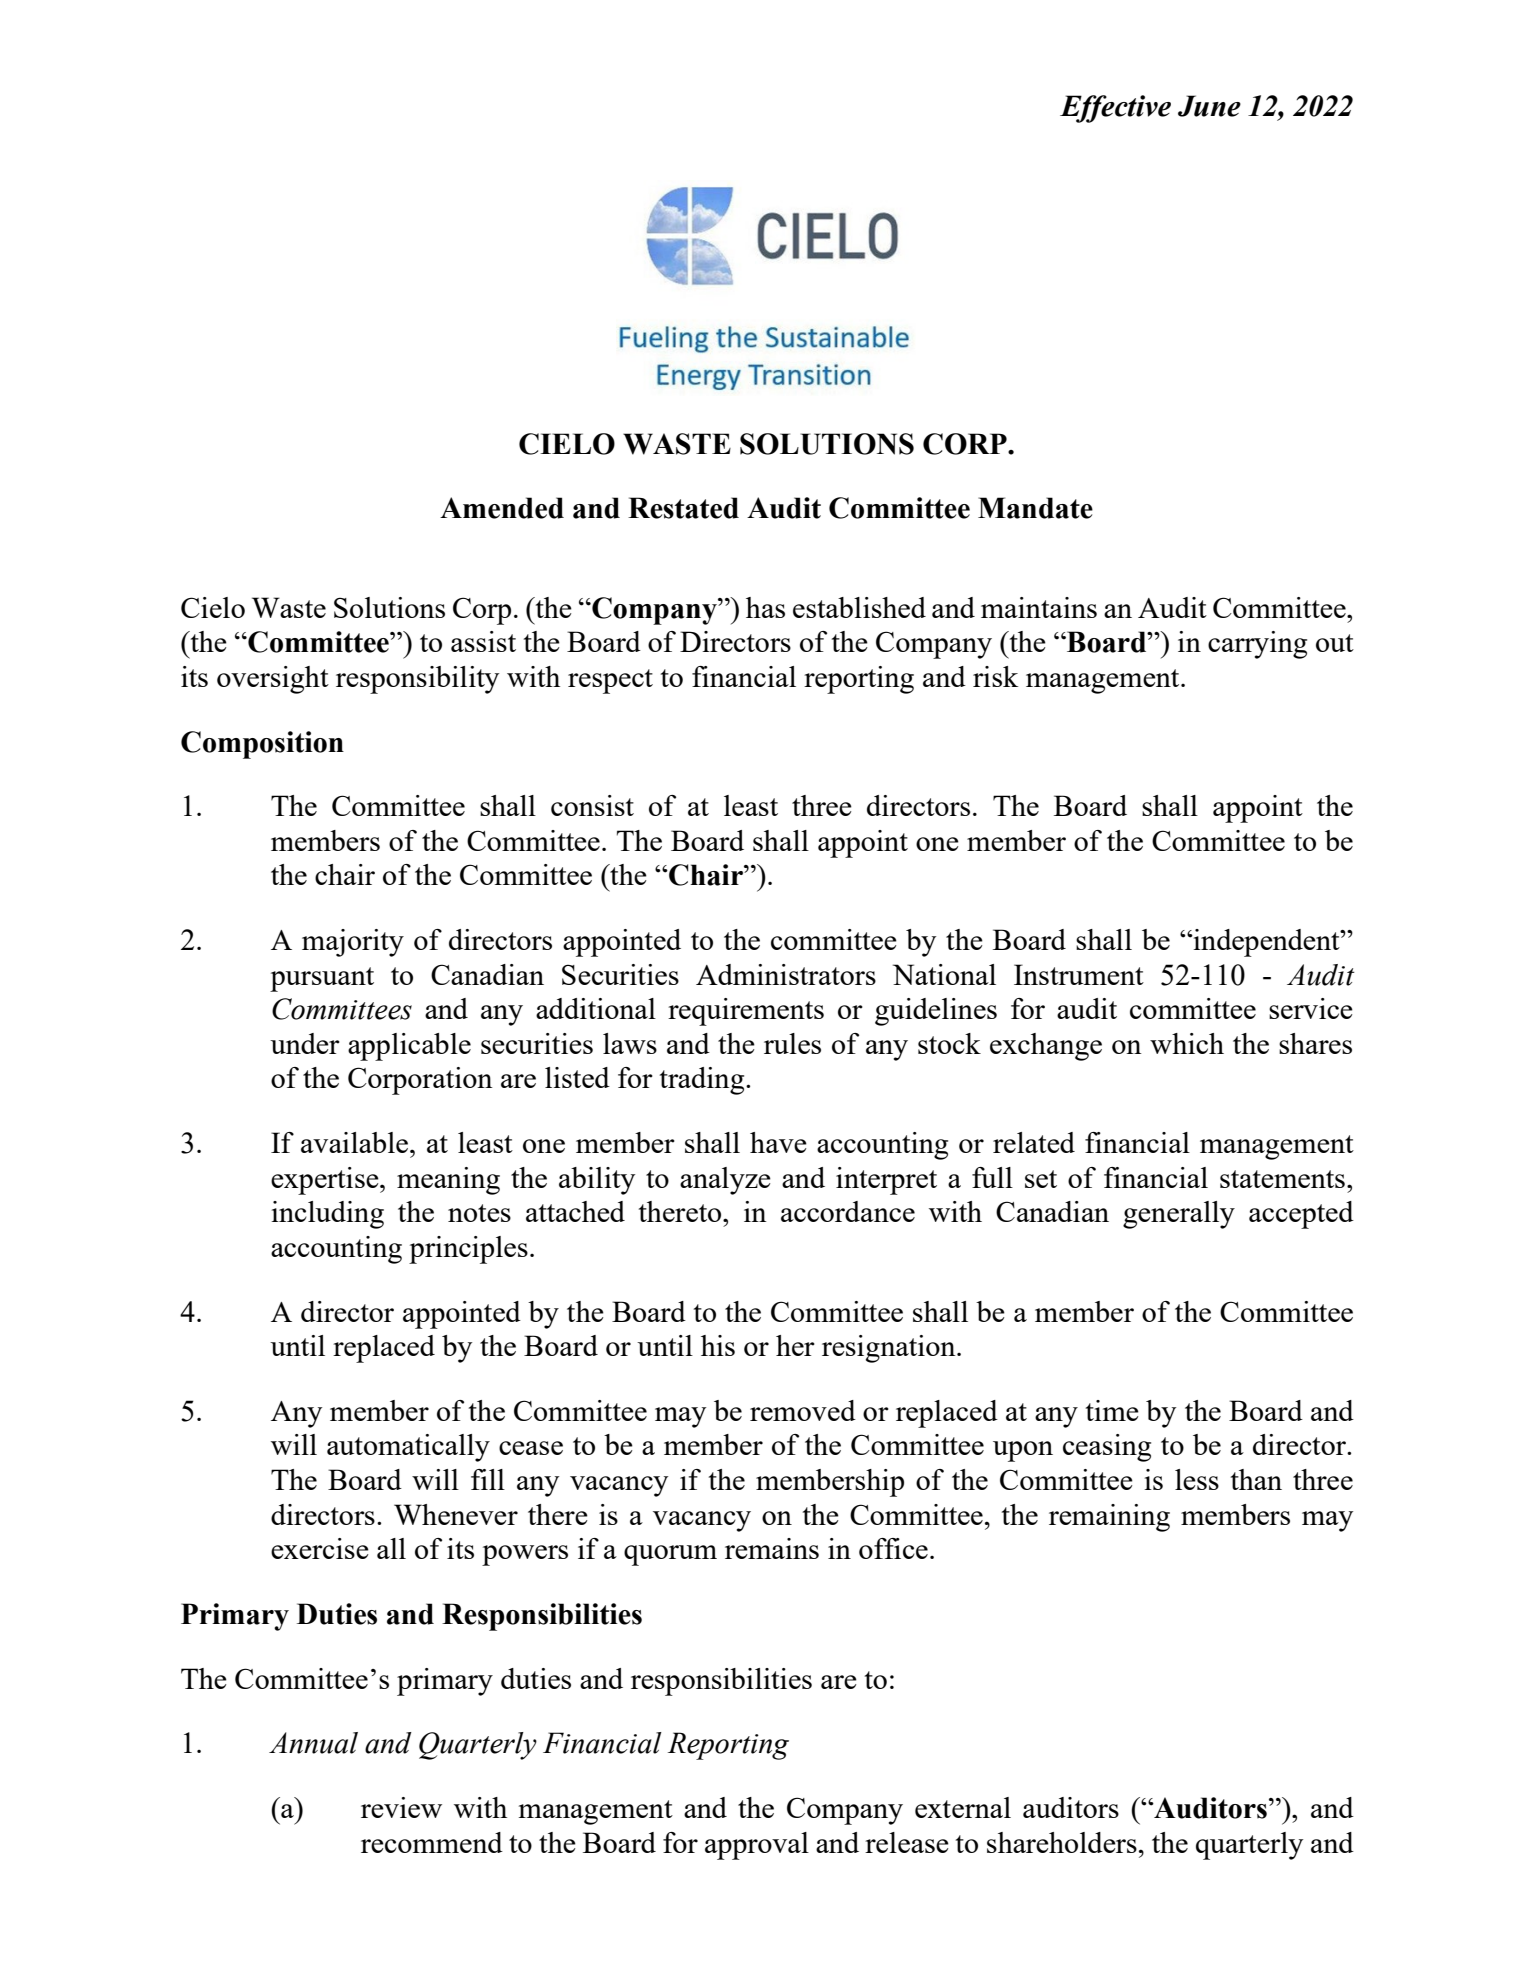 Image resolution: width=1534 pixels, height=1986 pixels. Describe the element at coordinates (1062, 1842) in the screenshot. I see `shareholders` at that location.
